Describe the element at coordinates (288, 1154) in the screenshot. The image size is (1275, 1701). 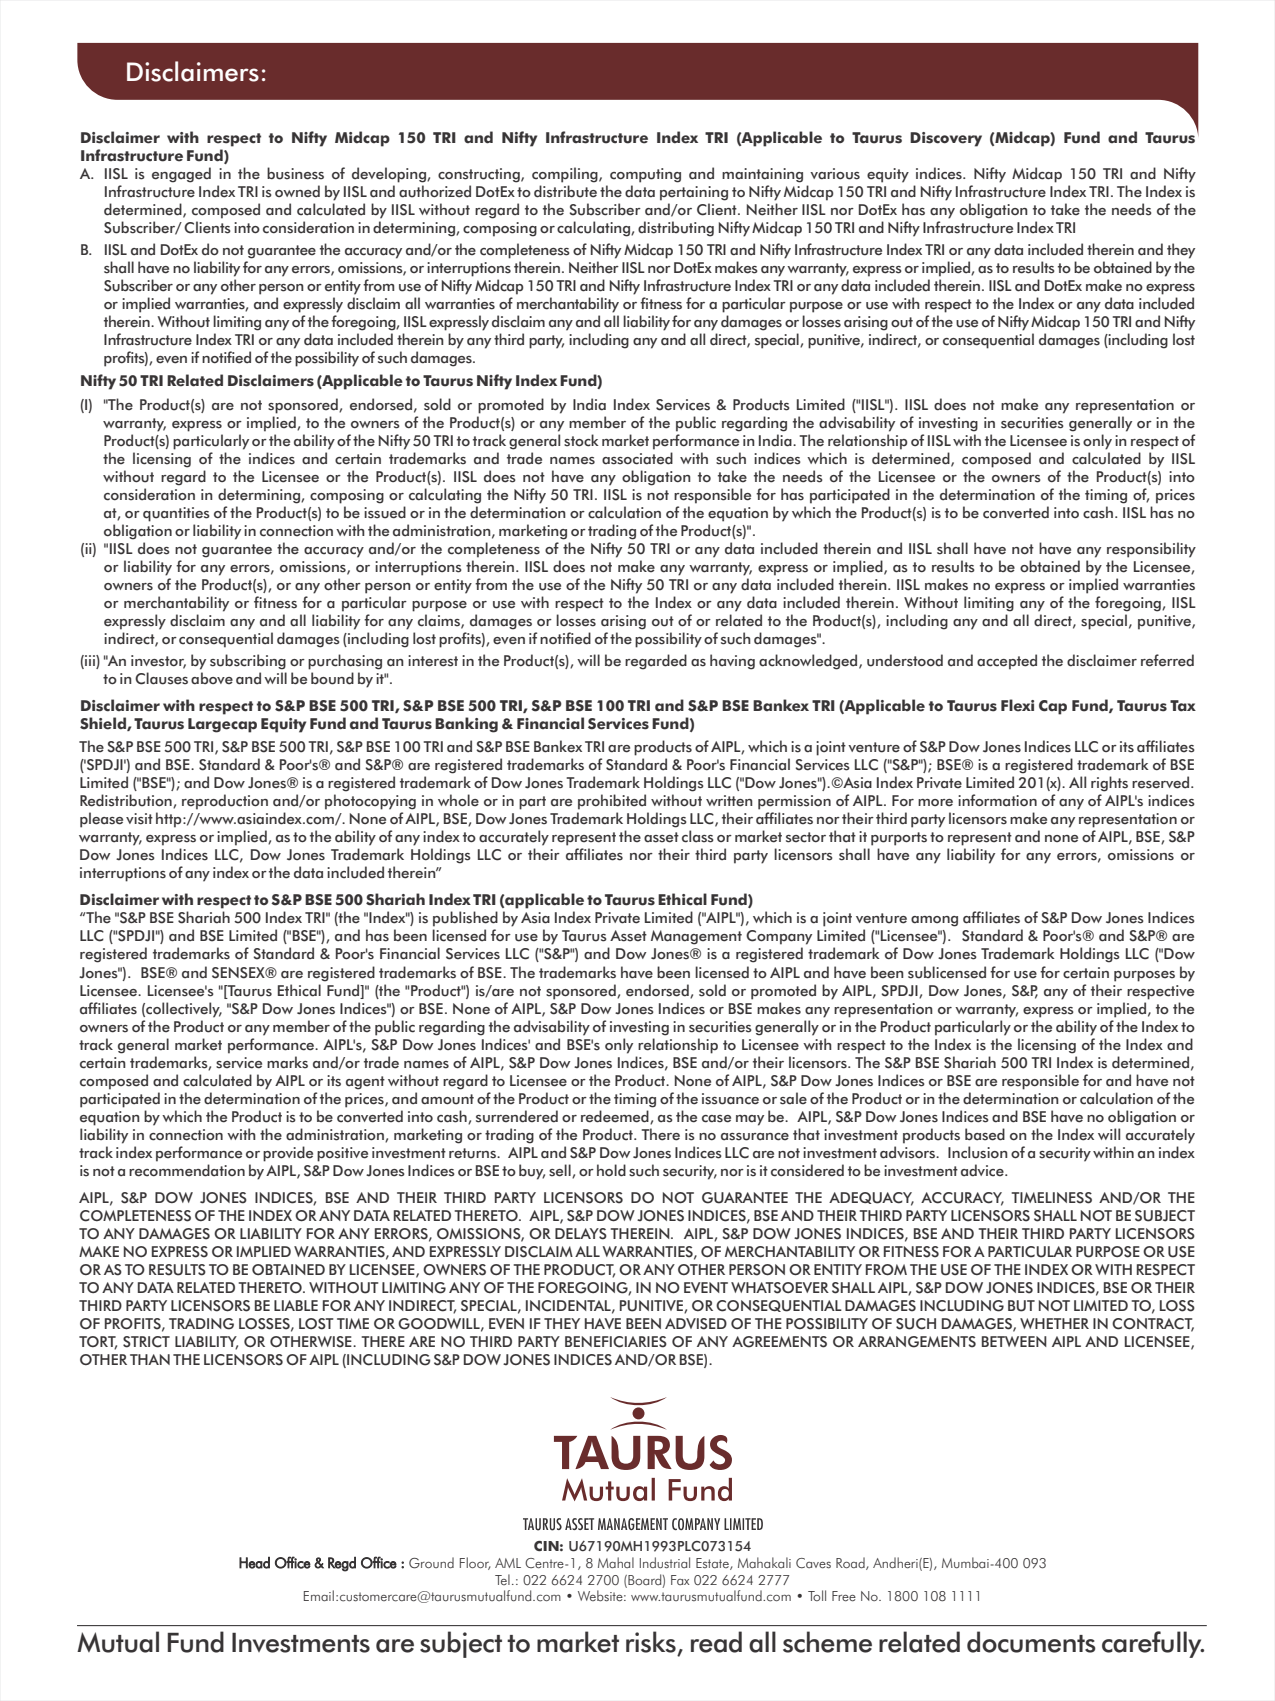
I see `provide` at that location.
